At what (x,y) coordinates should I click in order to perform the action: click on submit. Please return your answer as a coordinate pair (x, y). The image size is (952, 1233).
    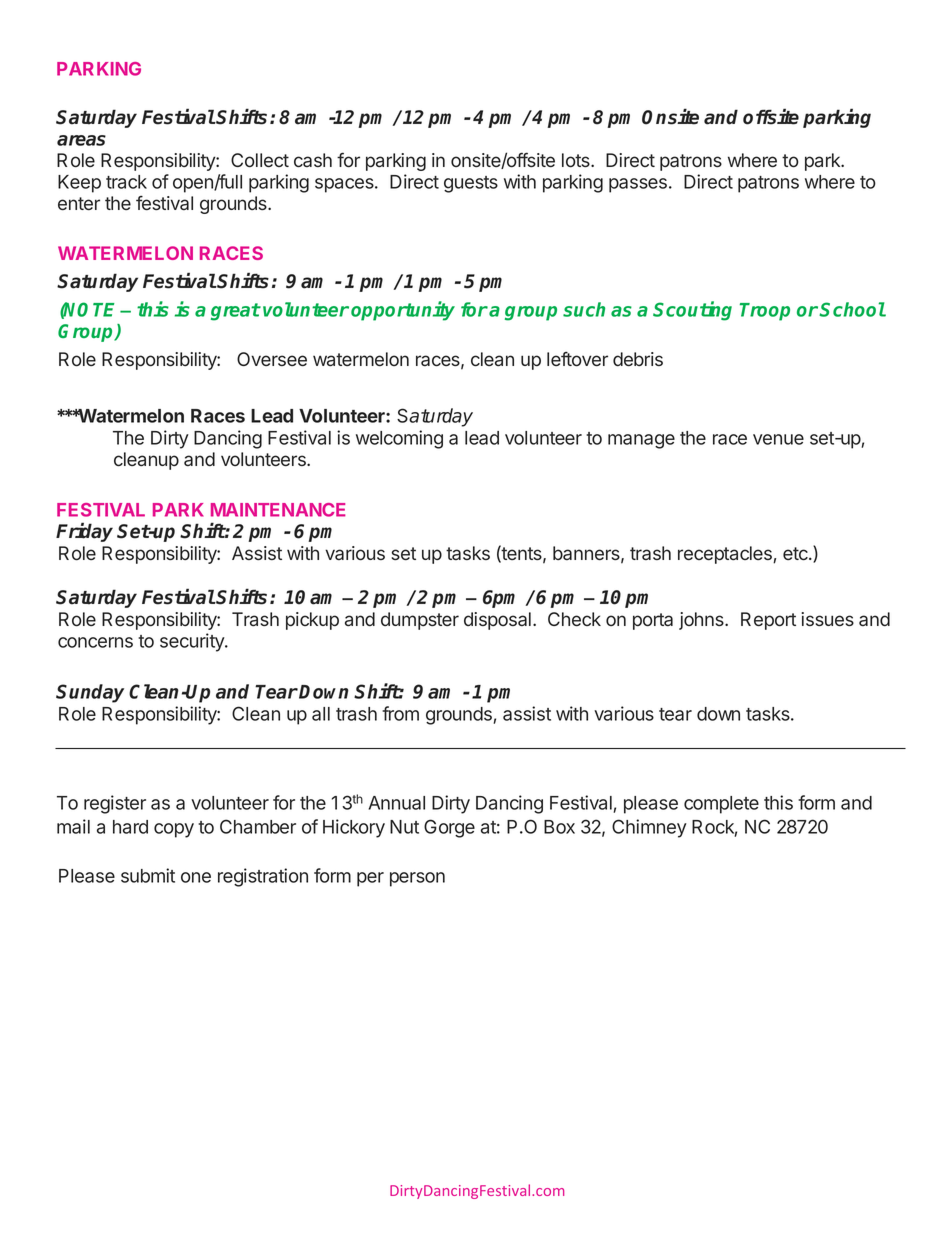
    Looking at the image, I should click on (148, 875).
